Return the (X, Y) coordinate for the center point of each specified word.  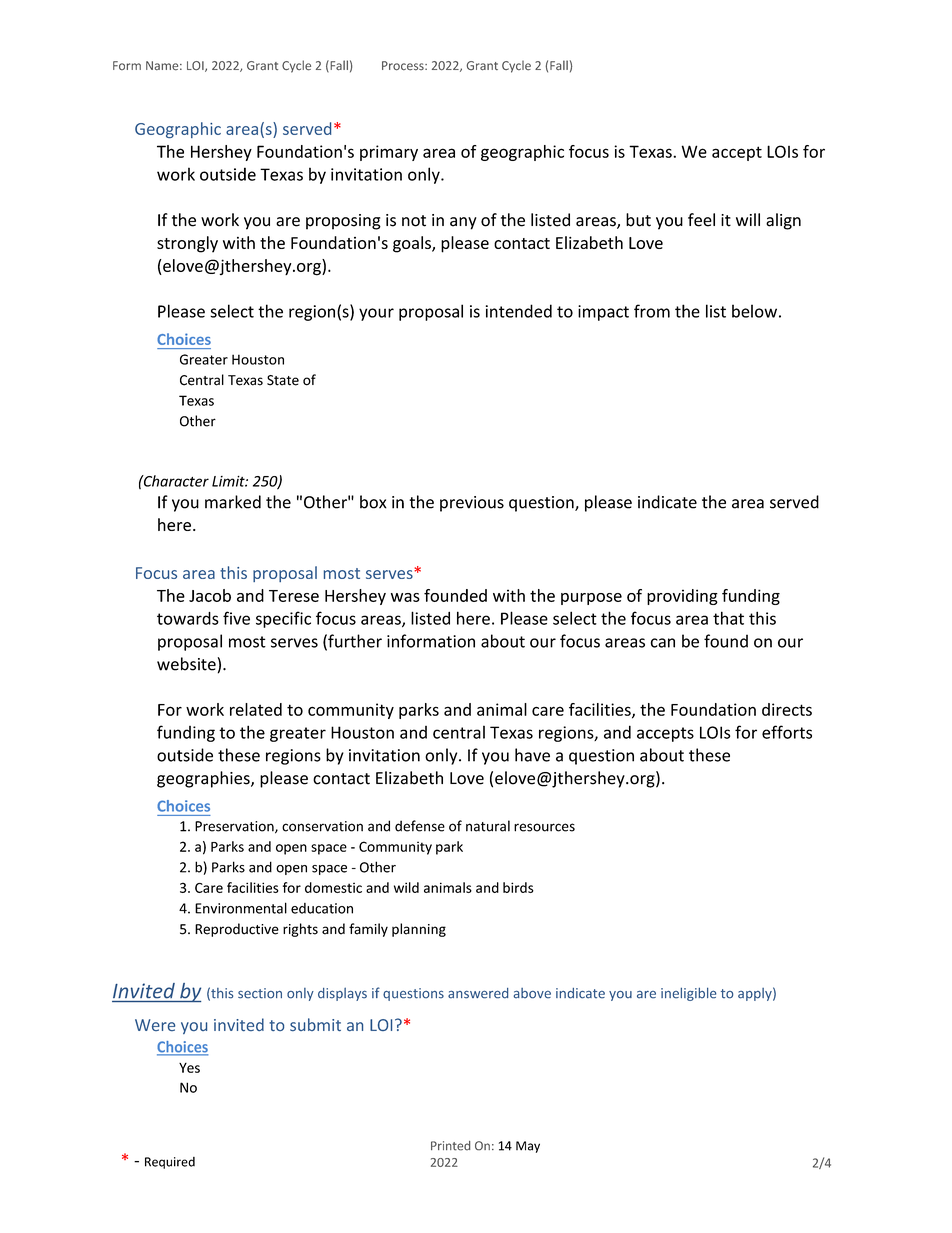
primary (389, 153)
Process (404, 66)
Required (170, 1163)
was (405, 597)
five (236, 618)
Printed (450, 1146)
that (728, 618)
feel (701, 220)
